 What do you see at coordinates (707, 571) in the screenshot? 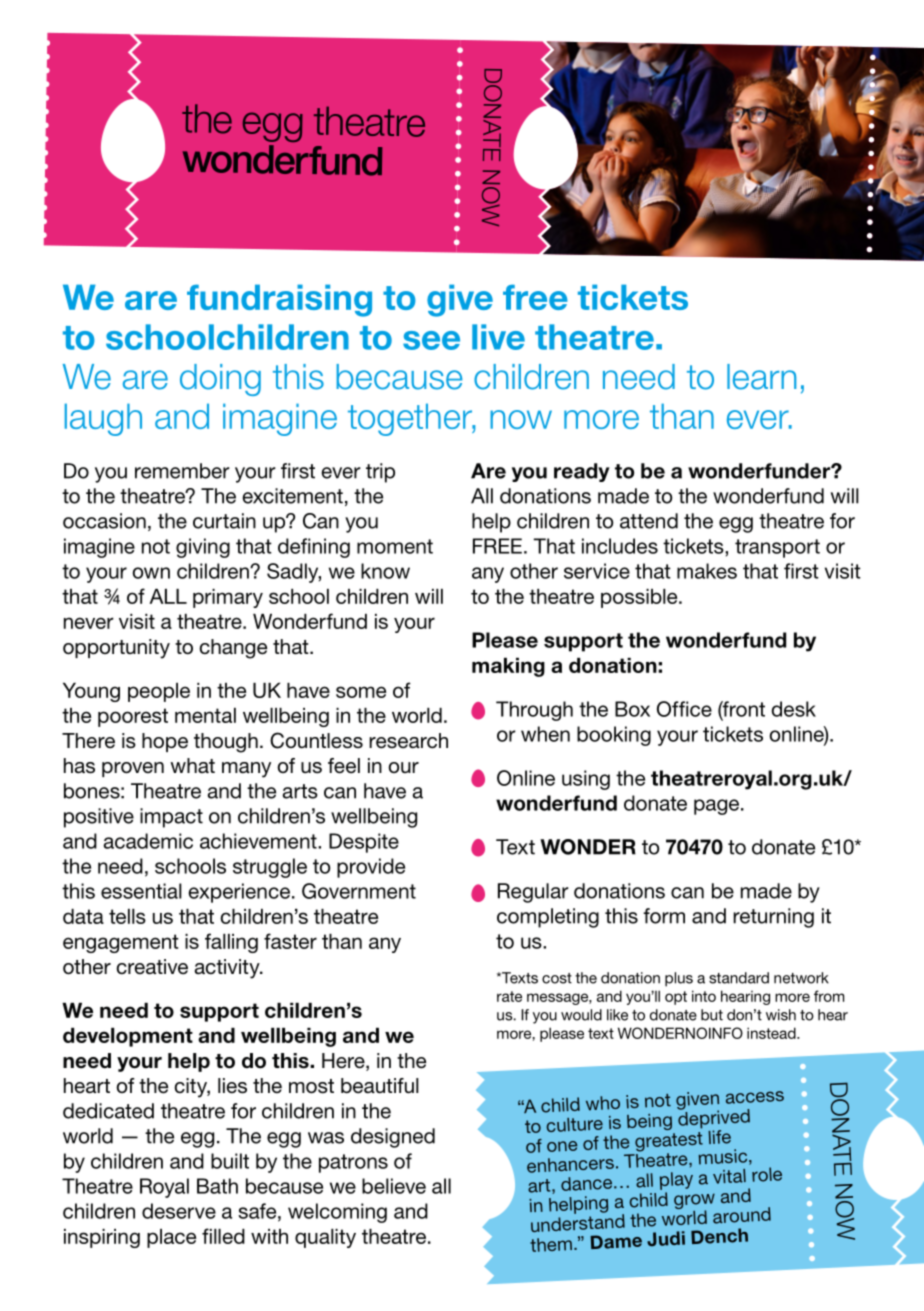
I see `makes` at bounding box center [707, 571].
